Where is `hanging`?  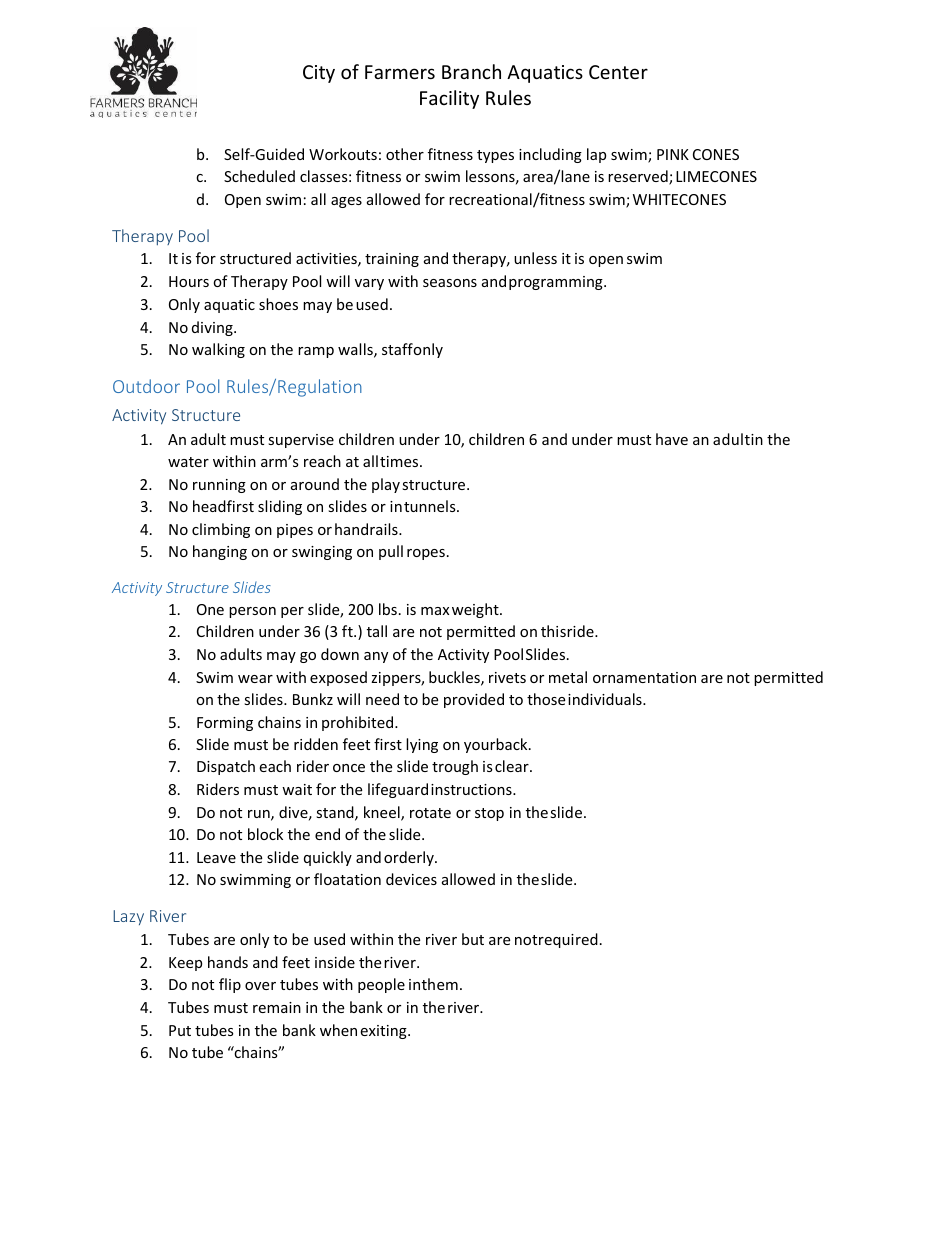
hanging is located at coordinates (220, 552).
